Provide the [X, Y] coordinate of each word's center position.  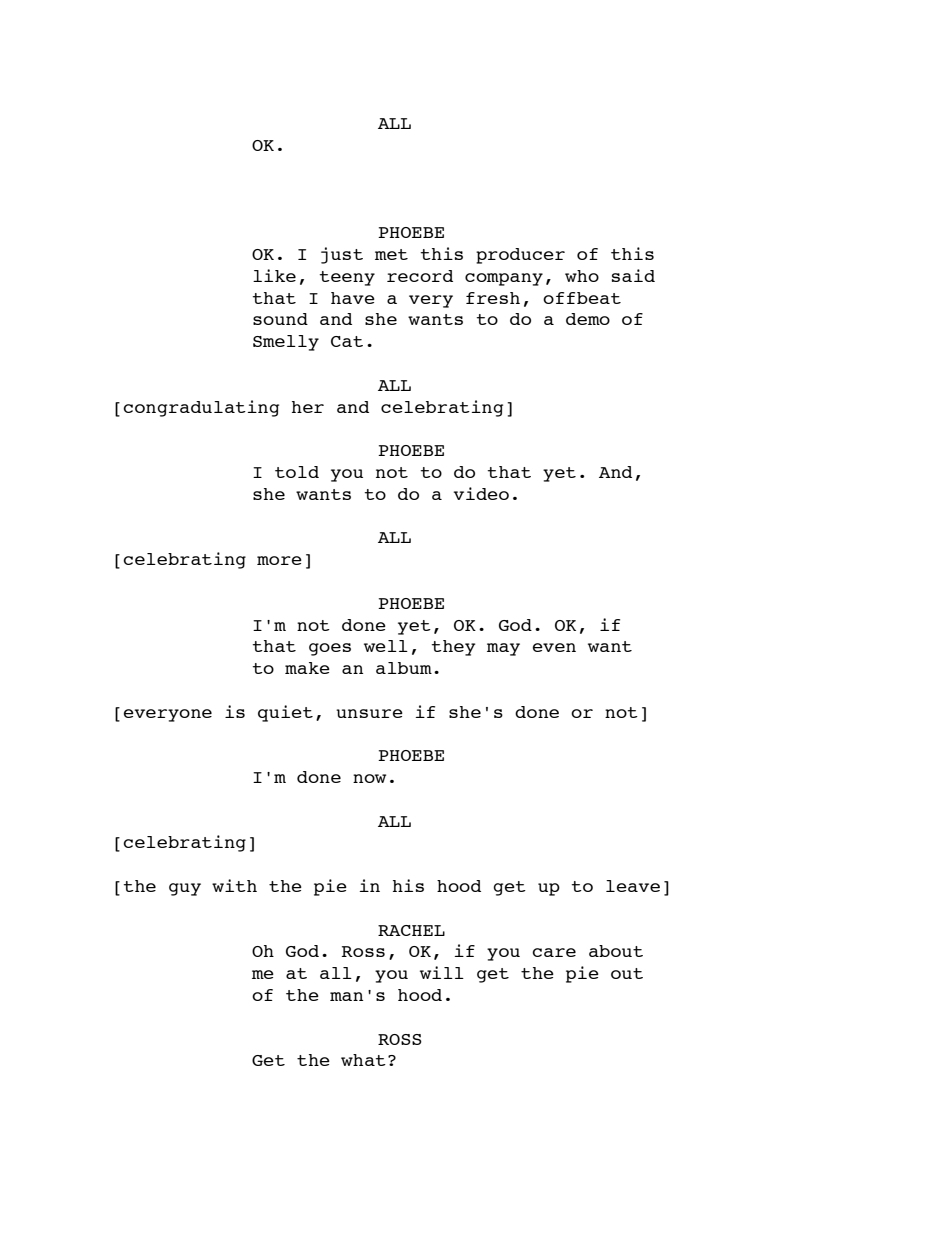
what [363, 1060]
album [404, 668]
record [420, 276]
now [369, 778]
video [481, 493]
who [582, 276]
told [297, 472]
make [307, 668]
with [234, 885]
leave [633, 886]
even [554, 647]
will [442, 972]
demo [588, 319]
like [274, 275]
